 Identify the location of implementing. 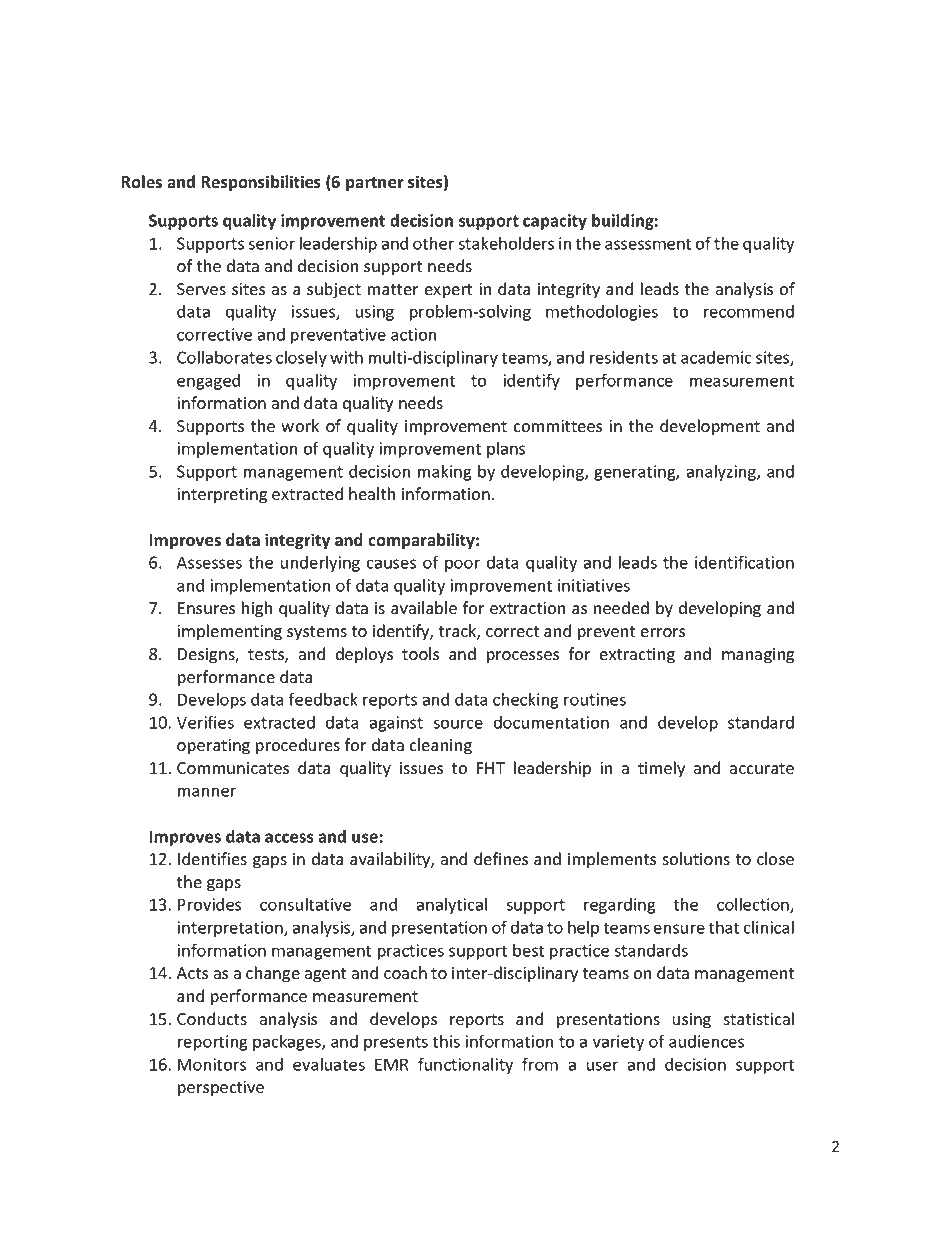
(229, 632).
